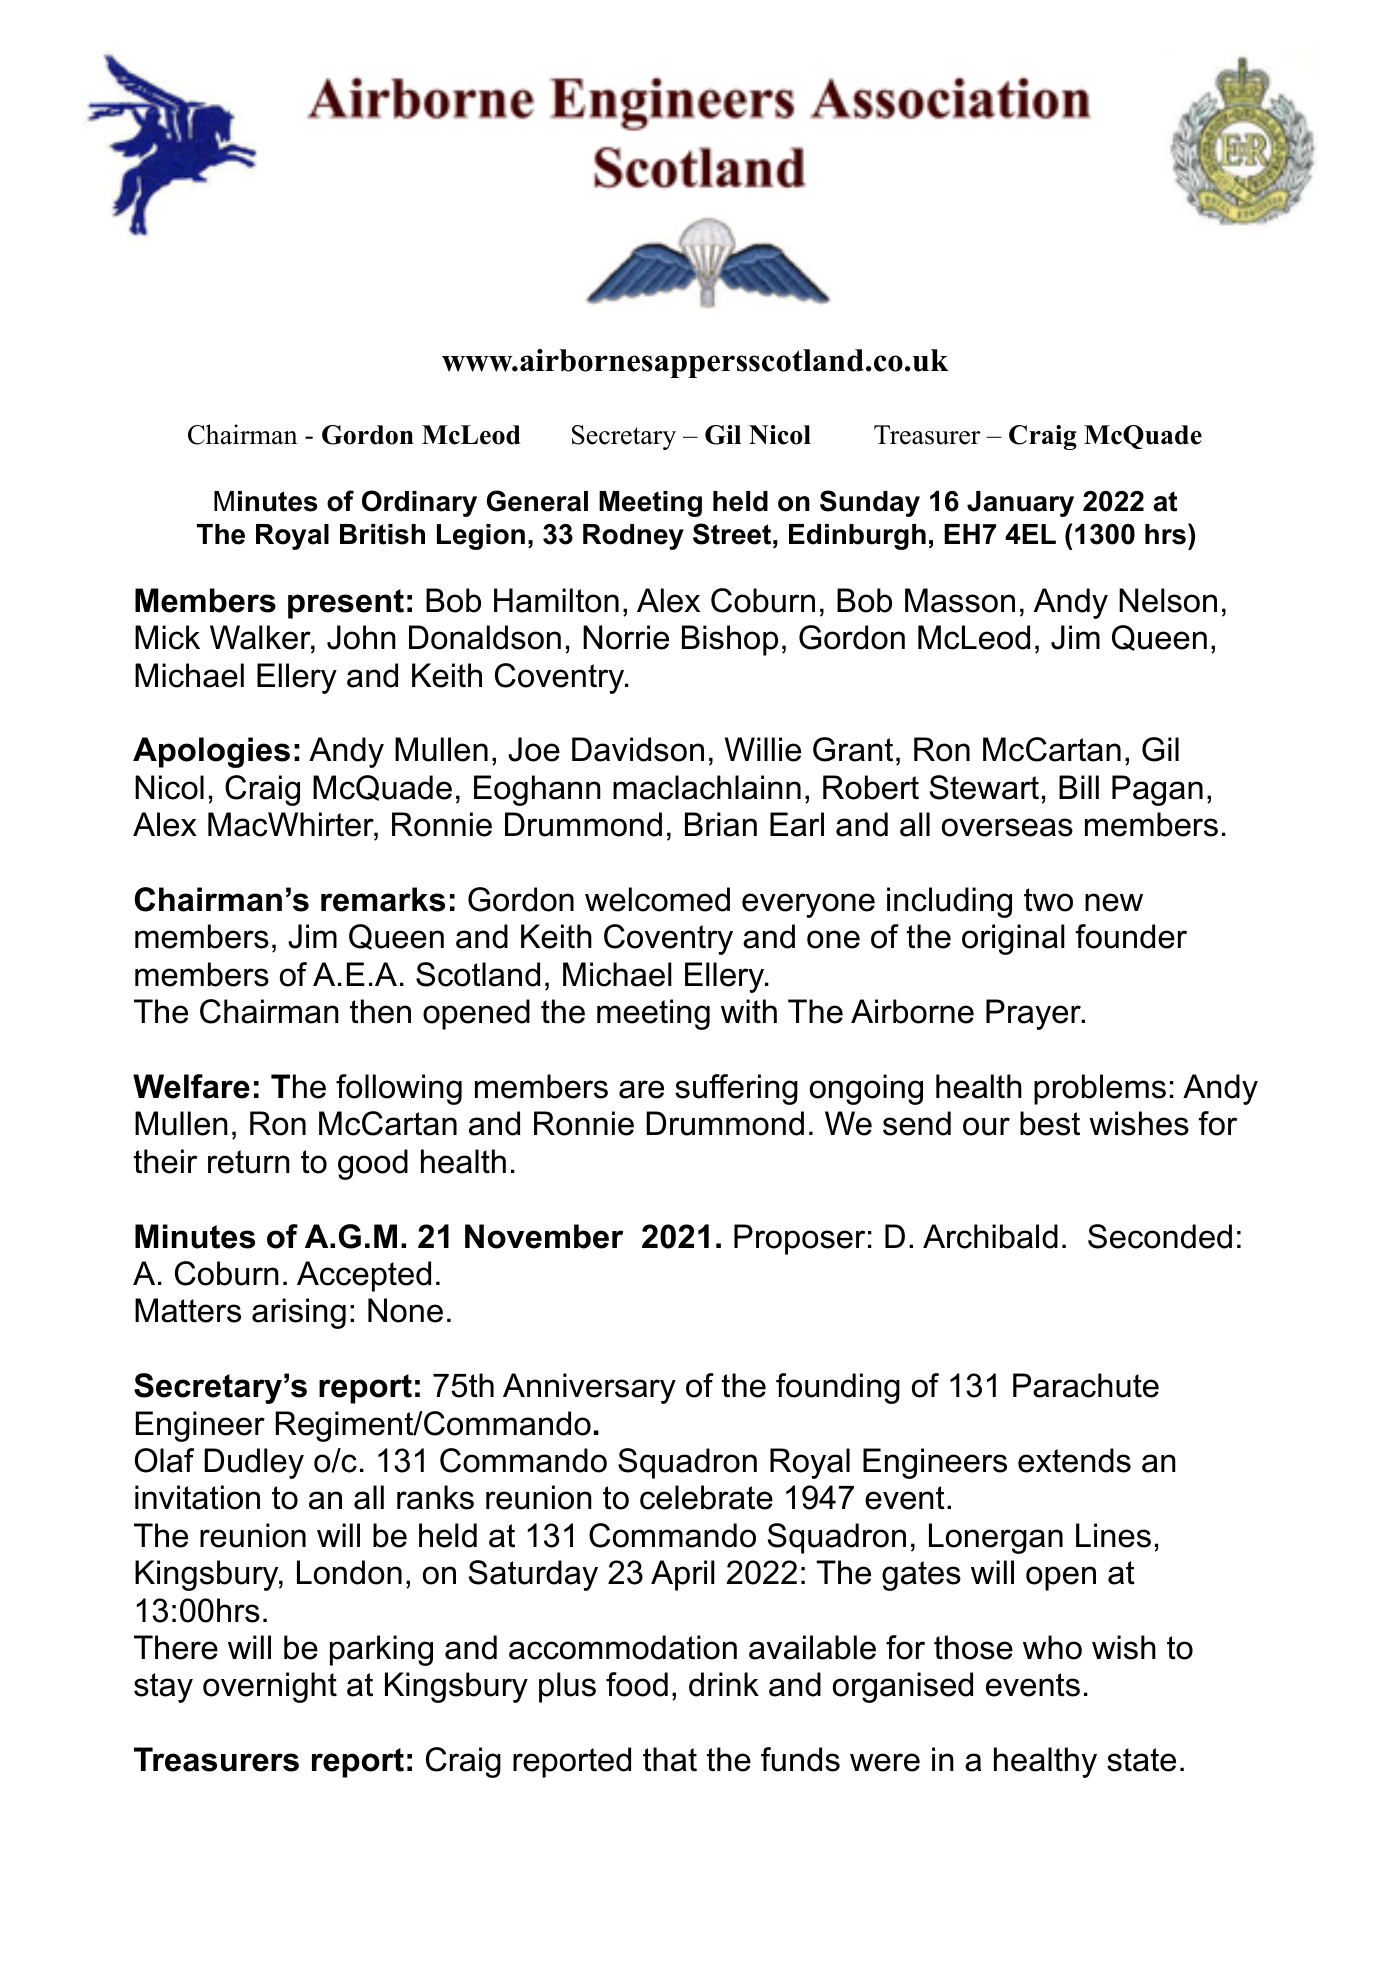 The width and height of the image is (1391, 1968). What do you see at coordinates (1013, 939) in the image?
I see `original` at bounding box center [1013, 939].
